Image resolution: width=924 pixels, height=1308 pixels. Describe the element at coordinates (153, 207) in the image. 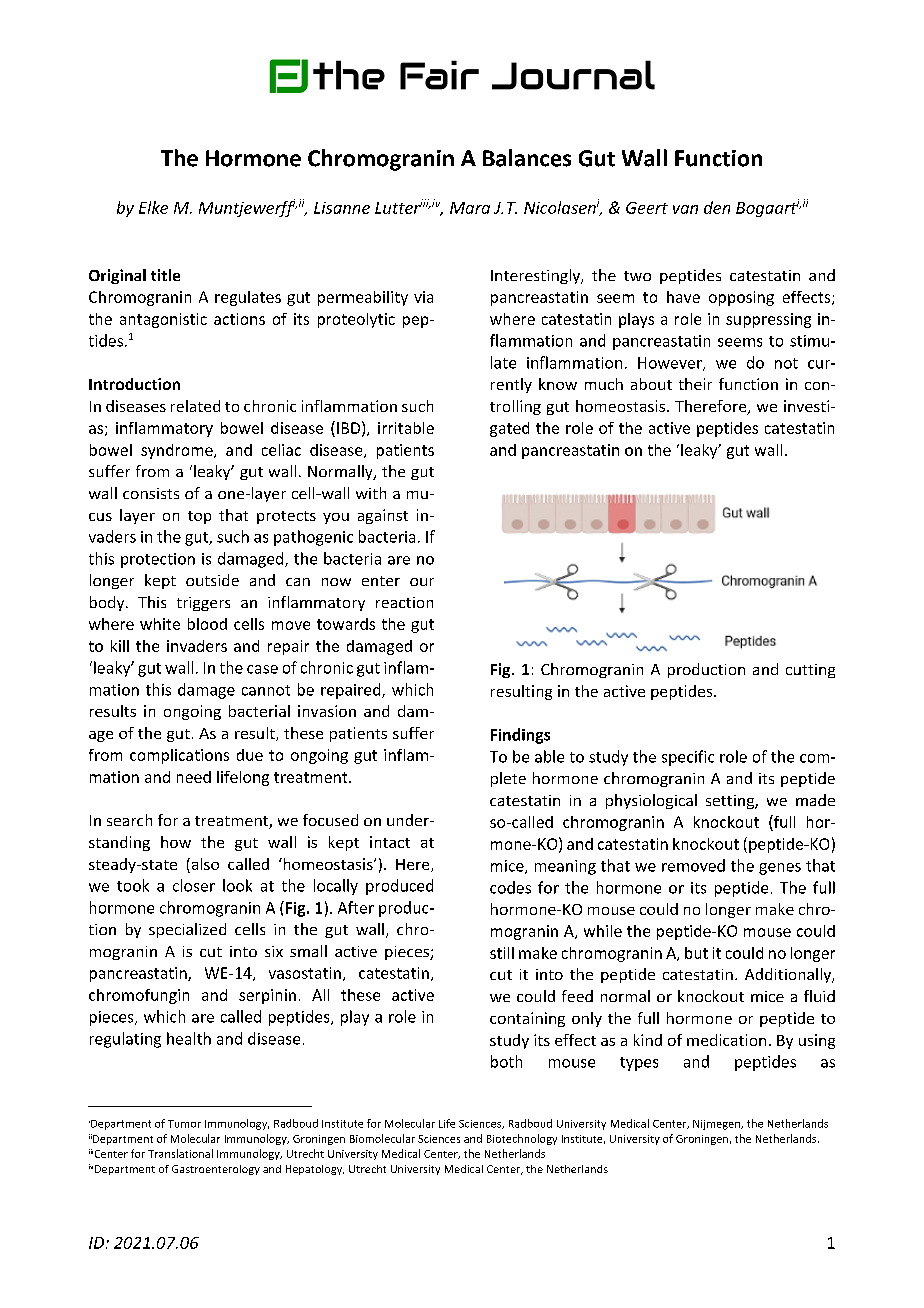

I see `Elke` at that location.
